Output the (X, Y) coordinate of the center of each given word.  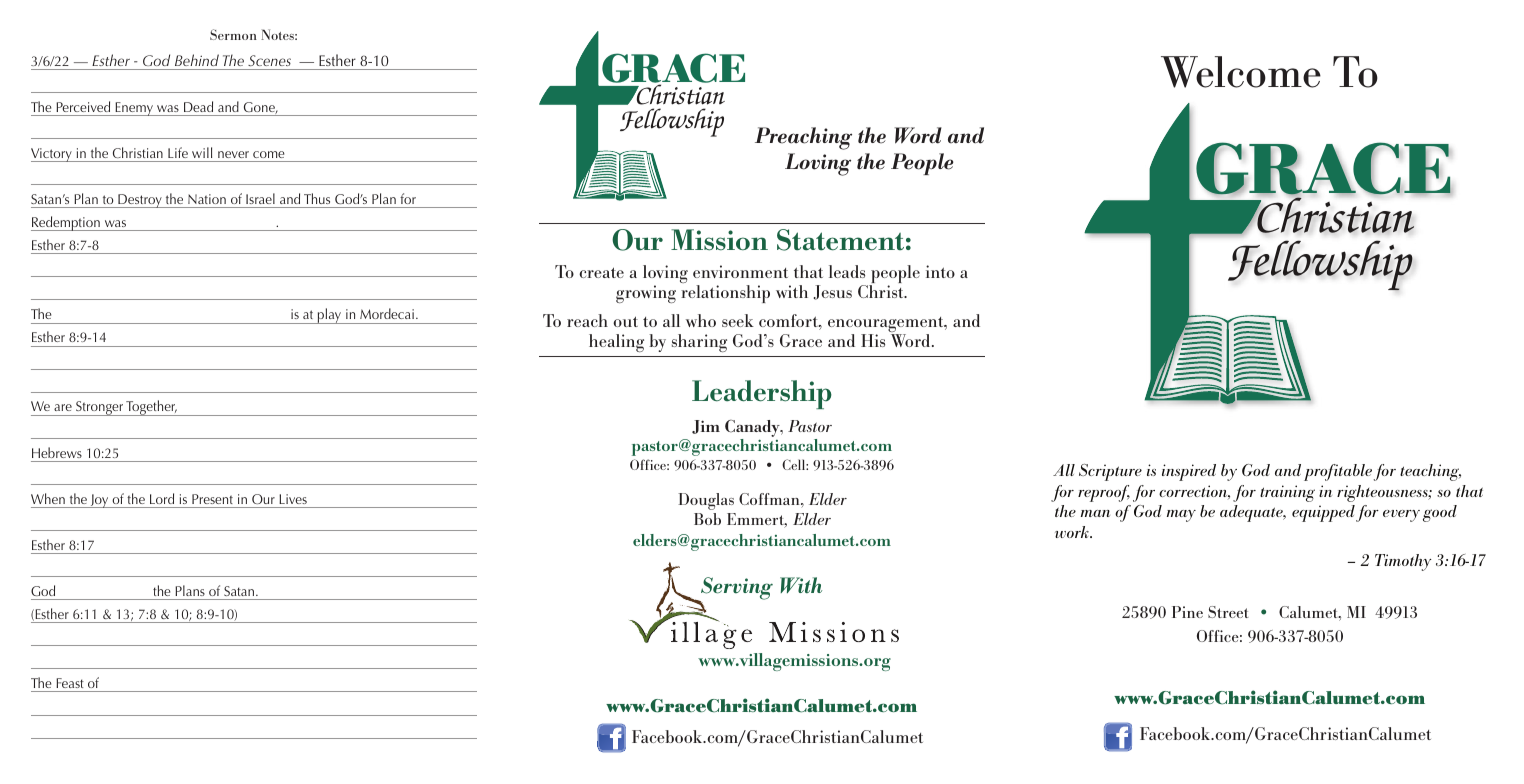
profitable (1338, 472)
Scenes (269, 60)
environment (740, 271)
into (940, 271)
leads (847, 271)
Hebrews (57, 452)
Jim (706, 427)
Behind (197, 60)
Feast (70, 683)
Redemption (66, 223)
